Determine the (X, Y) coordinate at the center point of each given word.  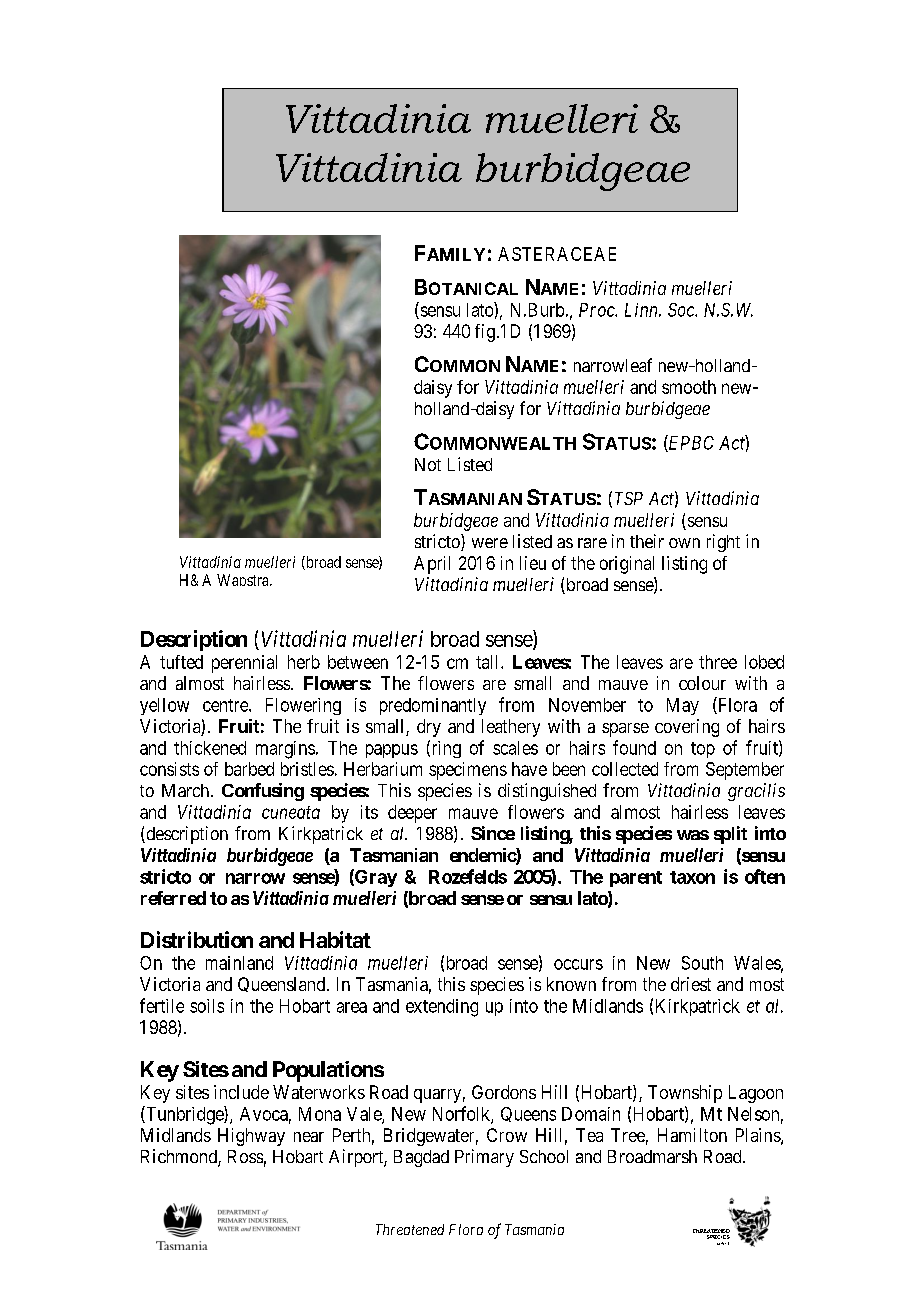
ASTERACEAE (557, 254)
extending (442, 1008)
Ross (245, 1156)
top (703, 750)
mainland (239, 963)
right (723, 543)
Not (428, 464)
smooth (689, 387)
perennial (244, 664)
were (490, 543)
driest (691, 984)
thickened (210, 748)
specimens (468, 771)
